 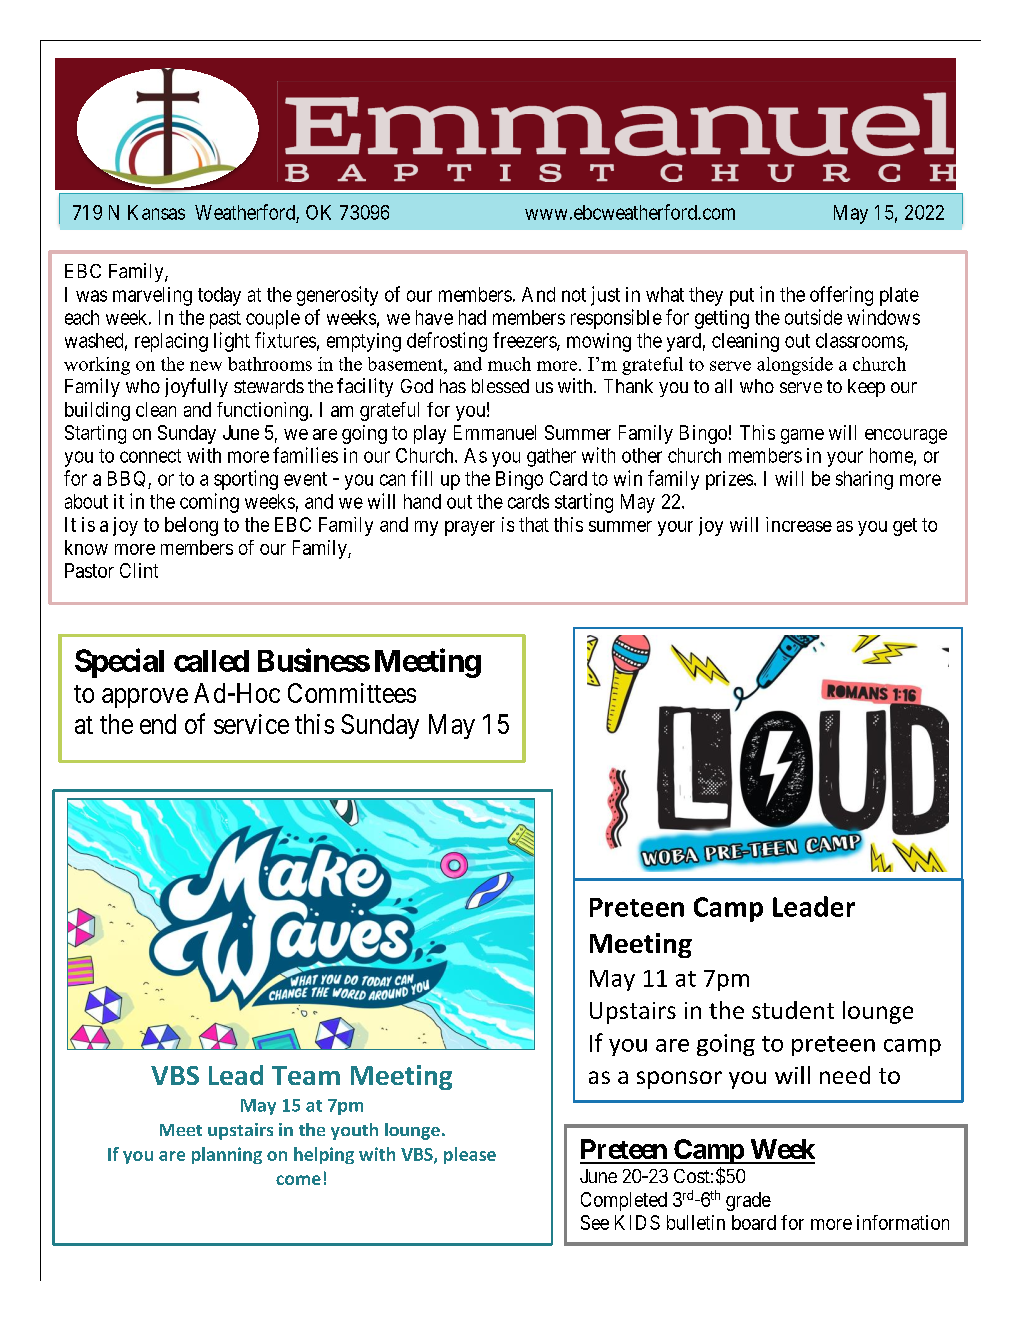 I want to click on Kansas, so click(x=156, y=212).
